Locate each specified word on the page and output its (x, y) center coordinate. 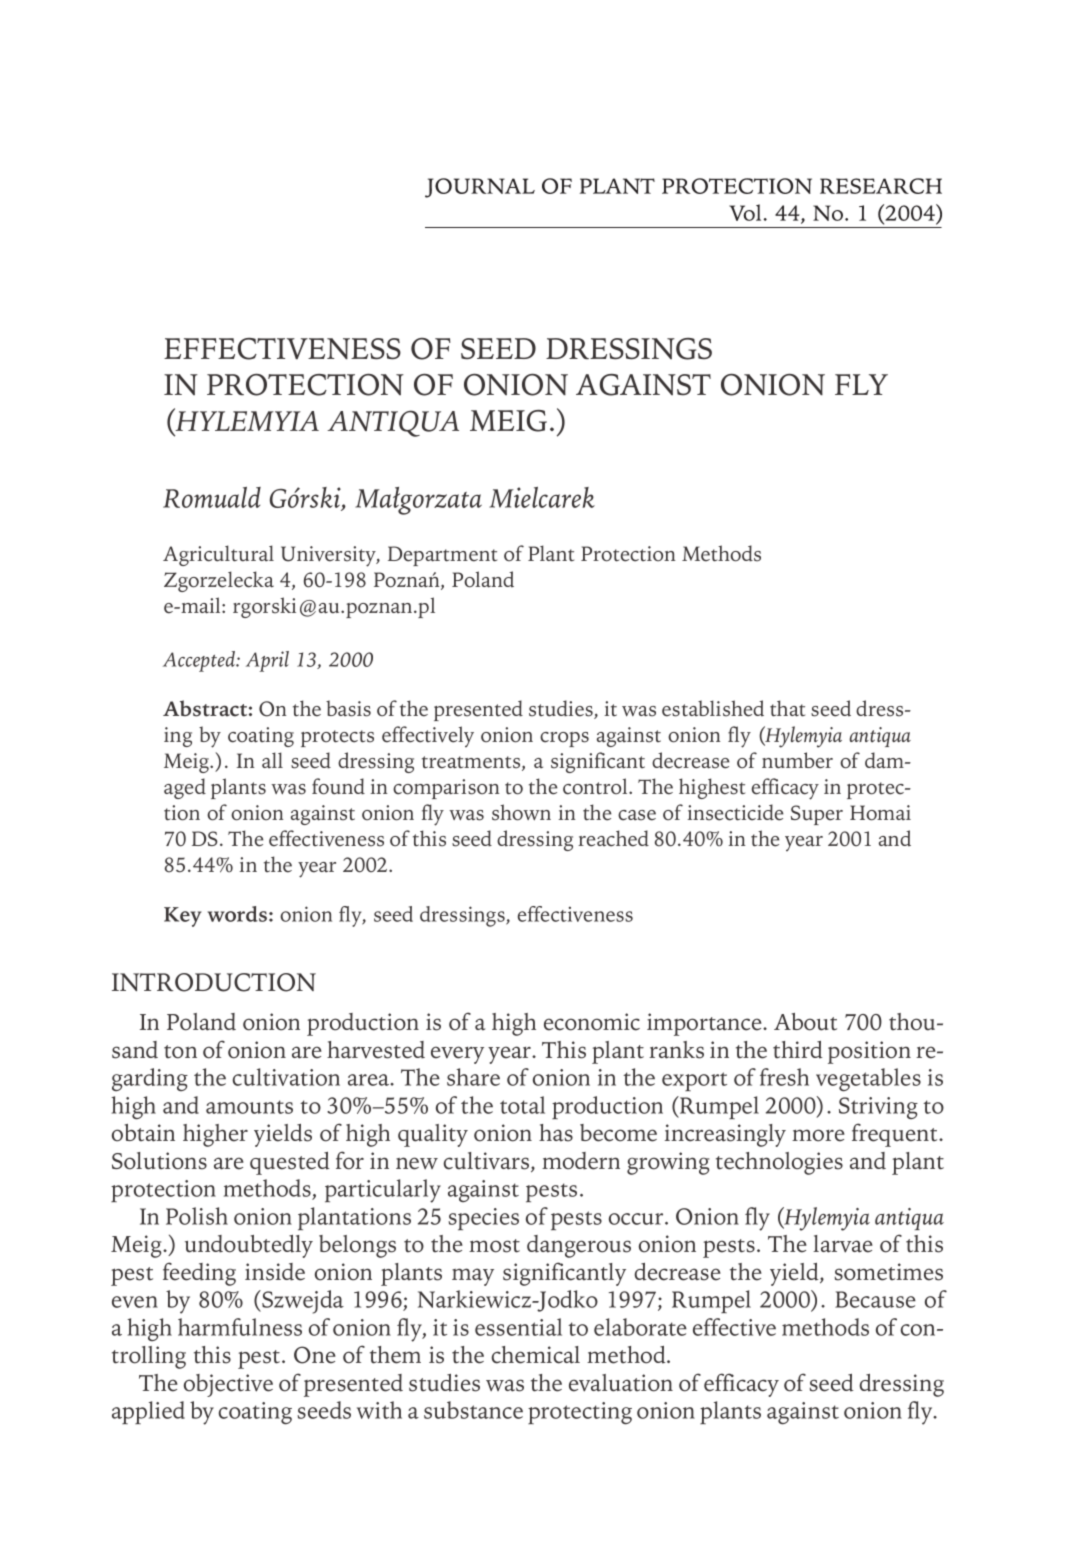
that (787, 708)
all (272, 760)
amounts (249, 1107)
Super (817, 815)
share (473, 1077)
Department (442, 556)
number (797, 760)
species (483, 1219)
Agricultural (218, 555)
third (798, 1050)
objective (228, 1385)
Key (183, 917)
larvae (843, 1244)
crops (564, 739)
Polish (197, 1216)
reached (613, 838)
